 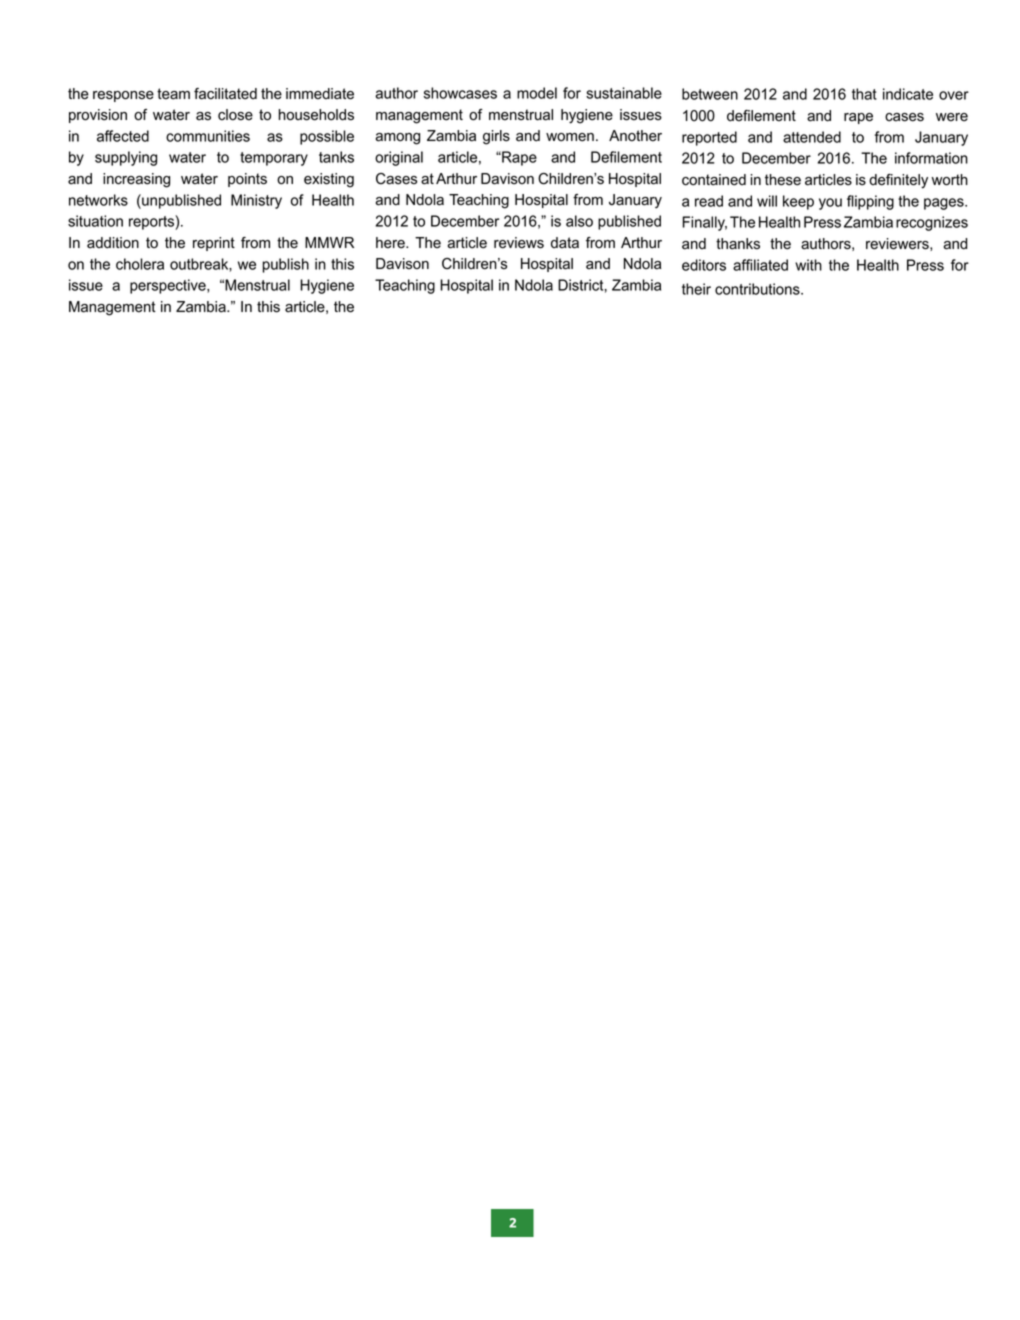 I want to click on model, so click(x=537, y=93).
